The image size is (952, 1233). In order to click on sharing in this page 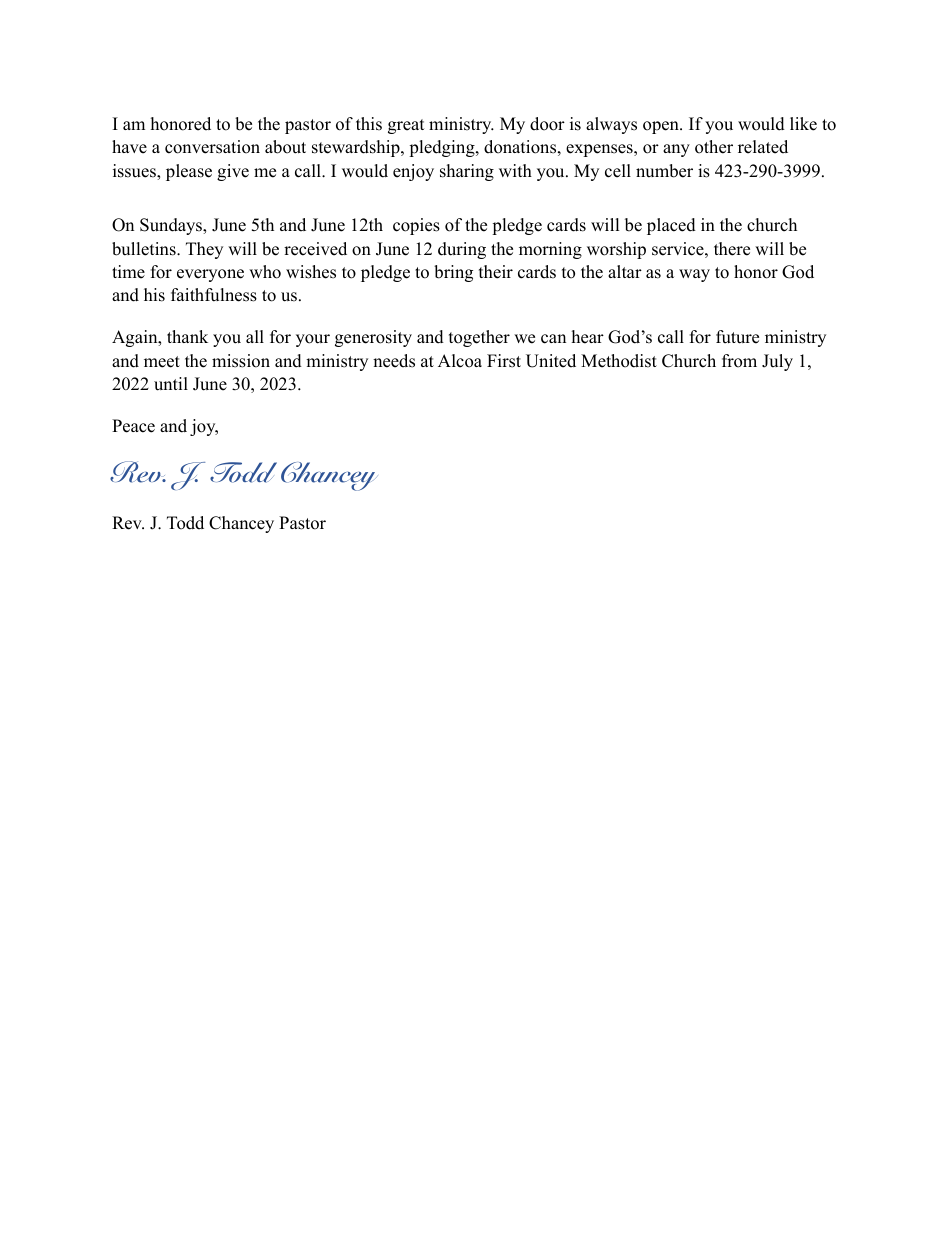, I will do `click(467, 172)`.
